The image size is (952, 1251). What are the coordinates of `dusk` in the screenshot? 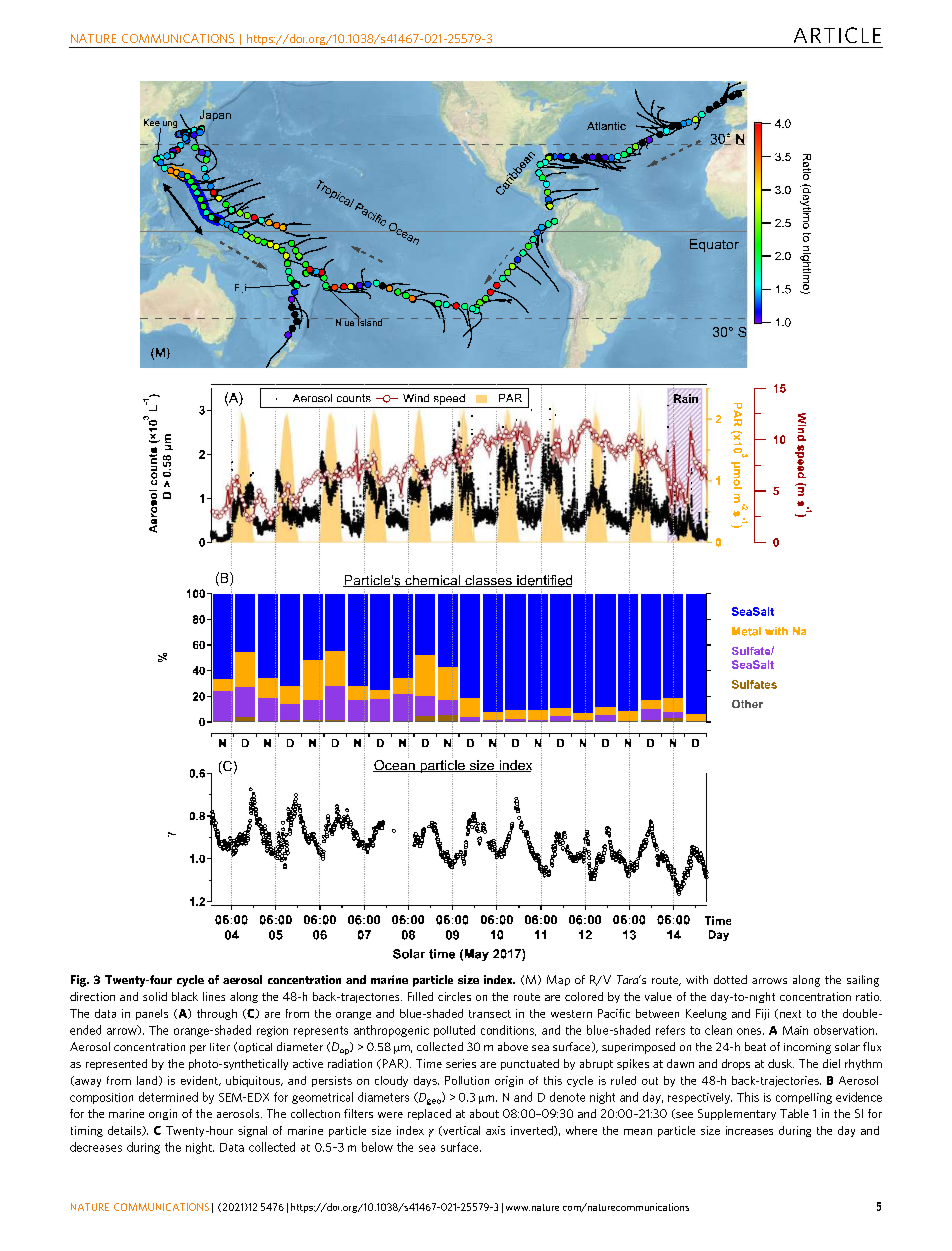 It's located at (781, 1063).
